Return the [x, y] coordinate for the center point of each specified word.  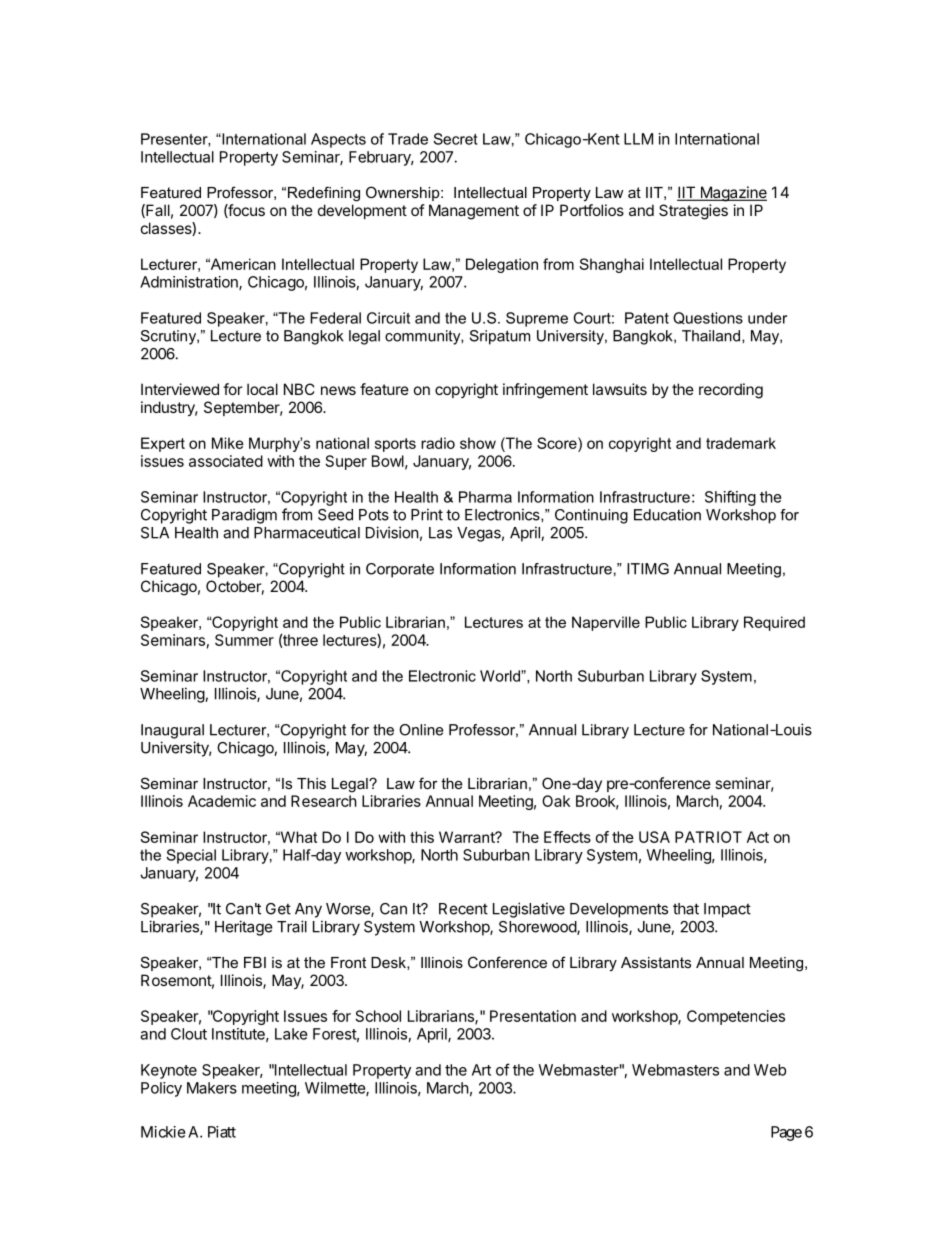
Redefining [324, 194]
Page [786, 1133]
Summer [244, 640]
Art [481, 1070]
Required [774, 623]
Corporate [400, 570]
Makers [212, 1088]
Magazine [732, 194]
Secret [455, 139]
